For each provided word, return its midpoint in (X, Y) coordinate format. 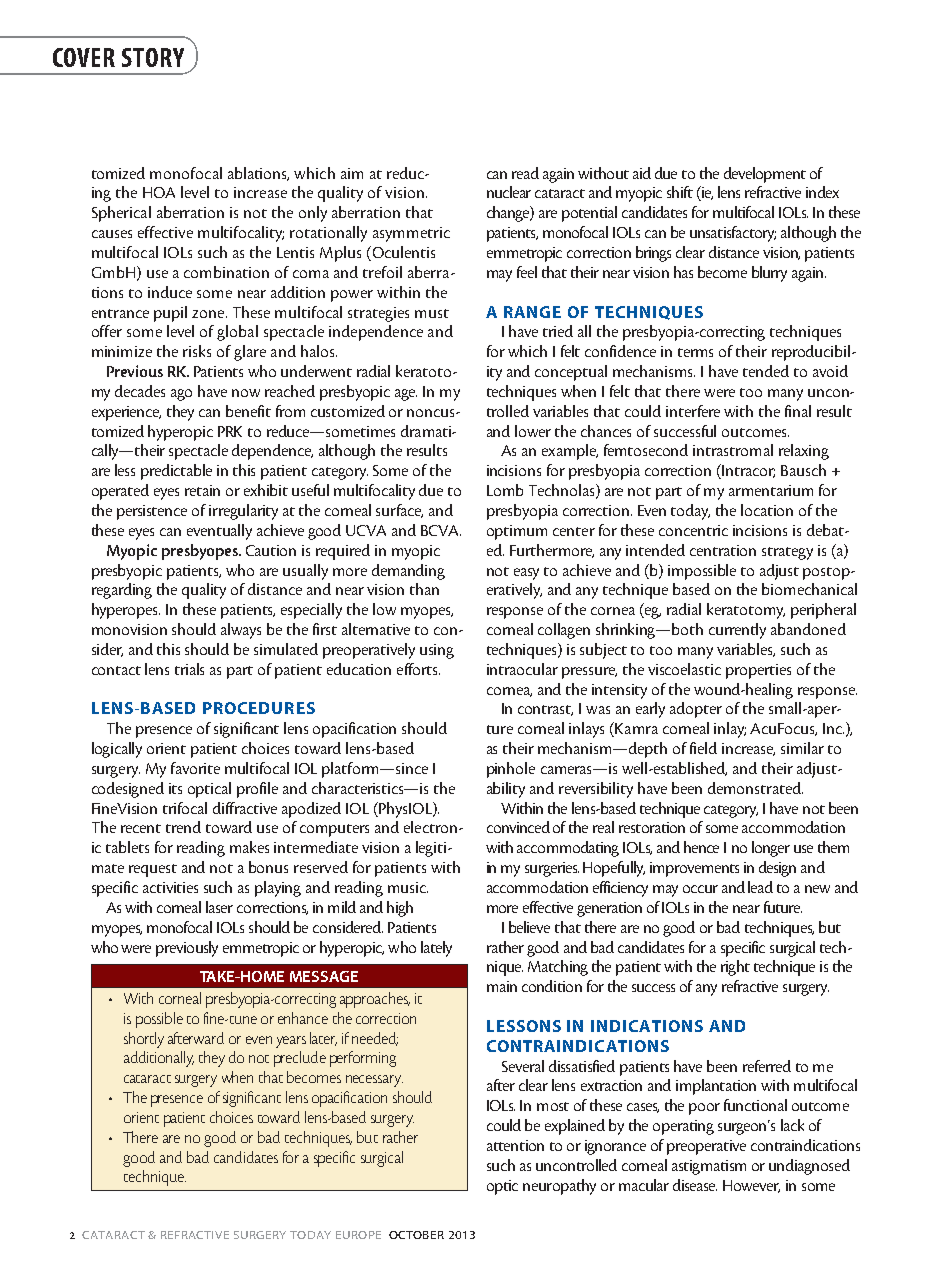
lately (436, 949)
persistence (152, 512)
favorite (195, 768)
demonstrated (755, 788)
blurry (769, 274)
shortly (144, 1040)
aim (352, 173)
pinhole (511, 770)
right (735, 968)
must (432, 313)
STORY (153, 57)
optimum (517, 532)
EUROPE (358, 1235)
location (767, 510)
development (765, 175)
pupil (170, 314)
